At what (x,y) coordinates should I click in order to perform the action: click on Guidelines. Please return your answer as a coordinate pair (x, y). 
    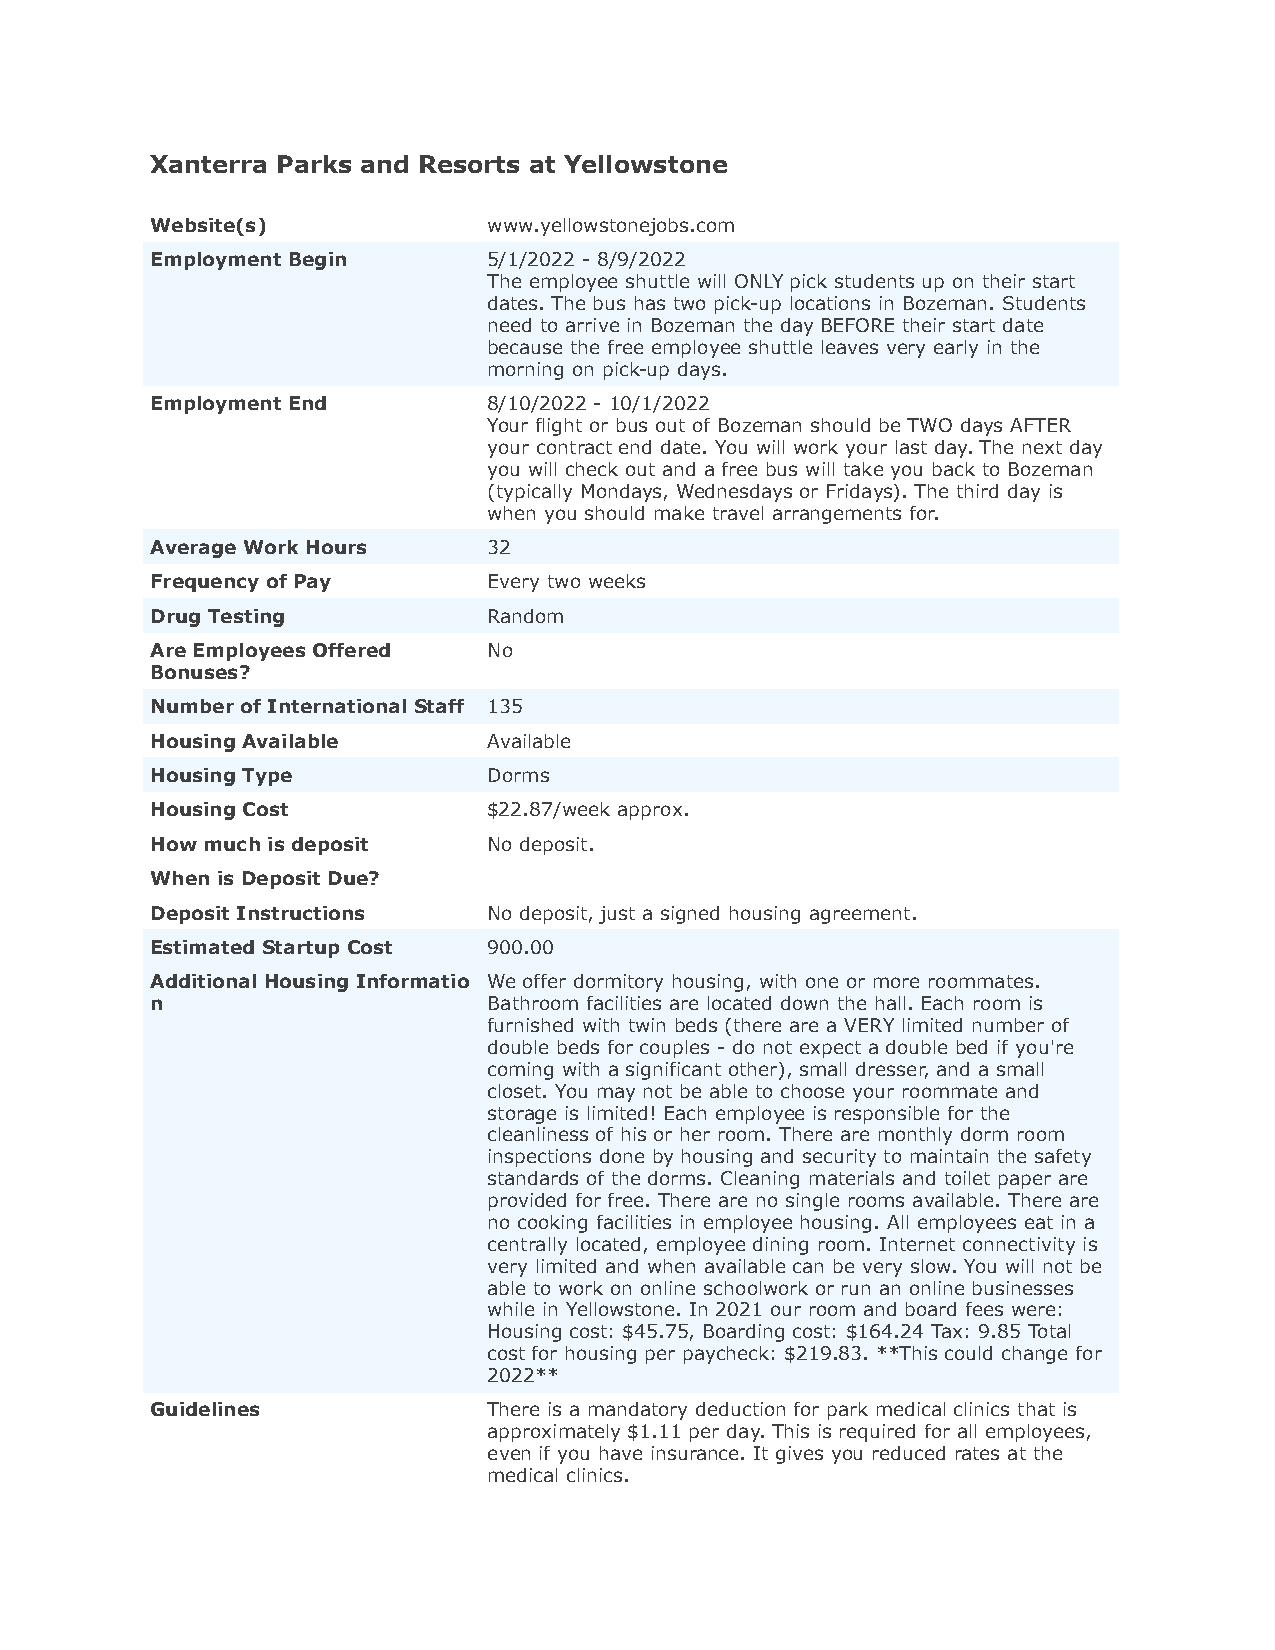
    Looking at the image, I should click on (205, 1409).
